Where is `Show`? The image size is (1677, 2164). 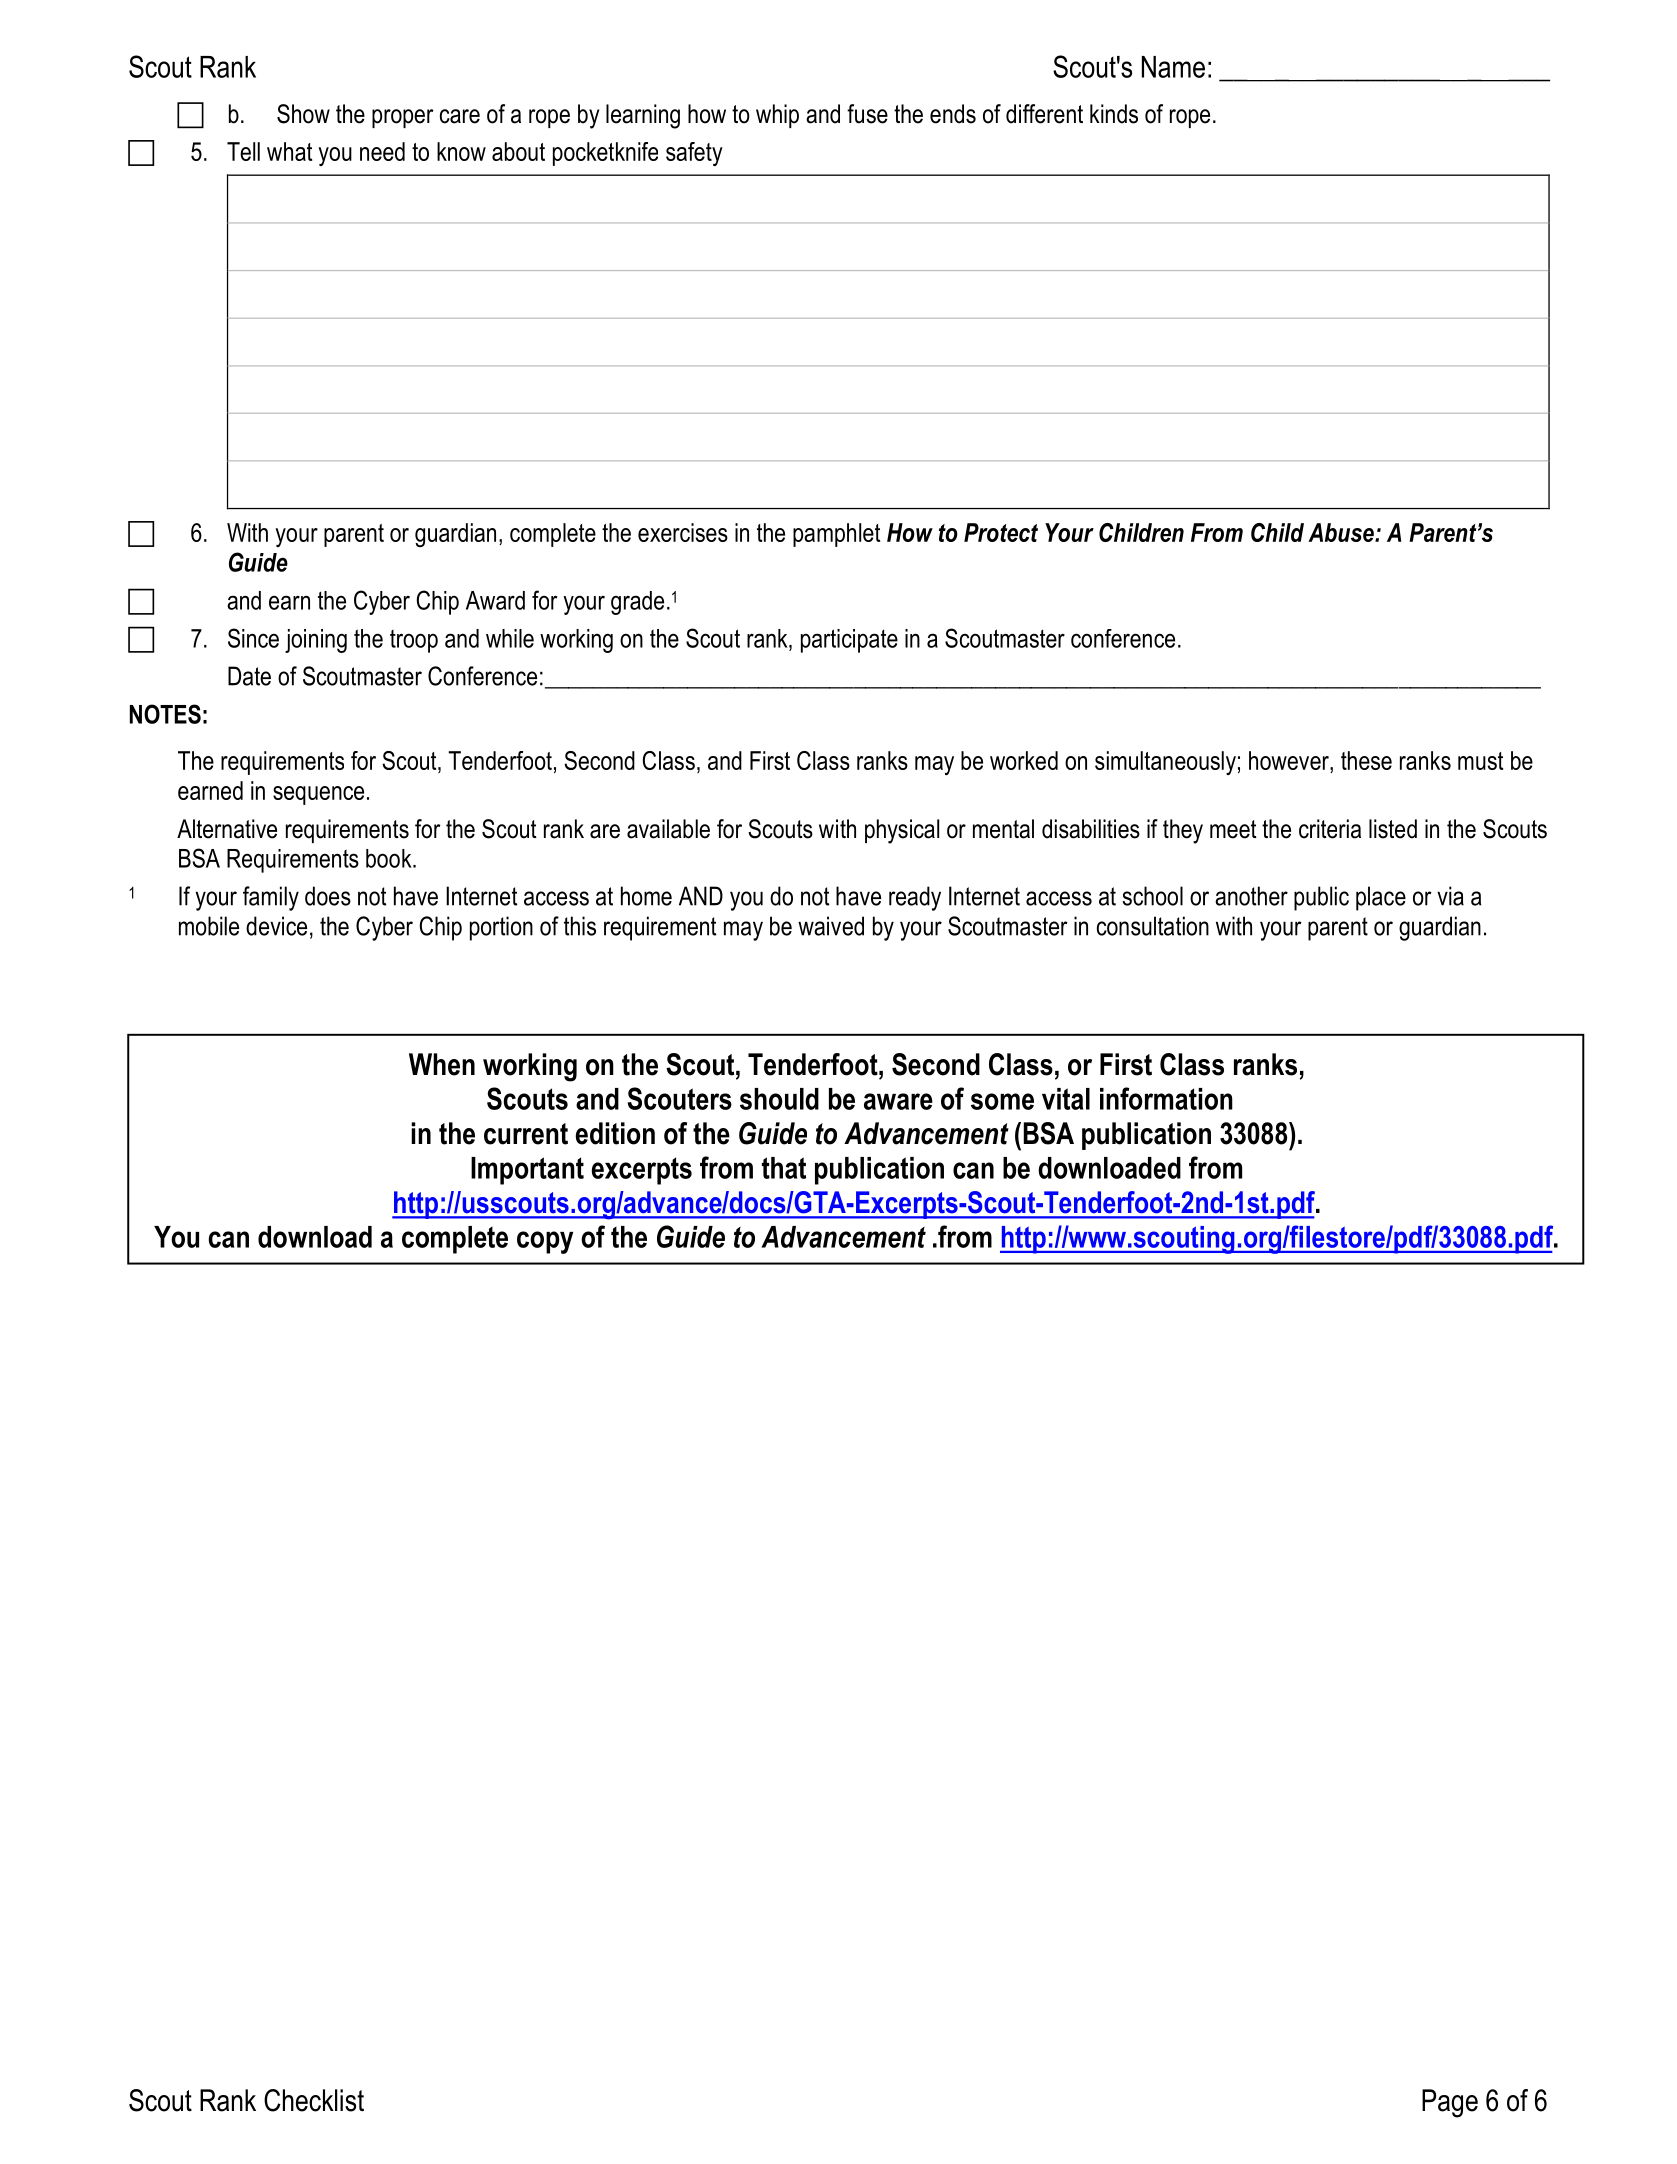
Show is located at coordinates (303, 114).
